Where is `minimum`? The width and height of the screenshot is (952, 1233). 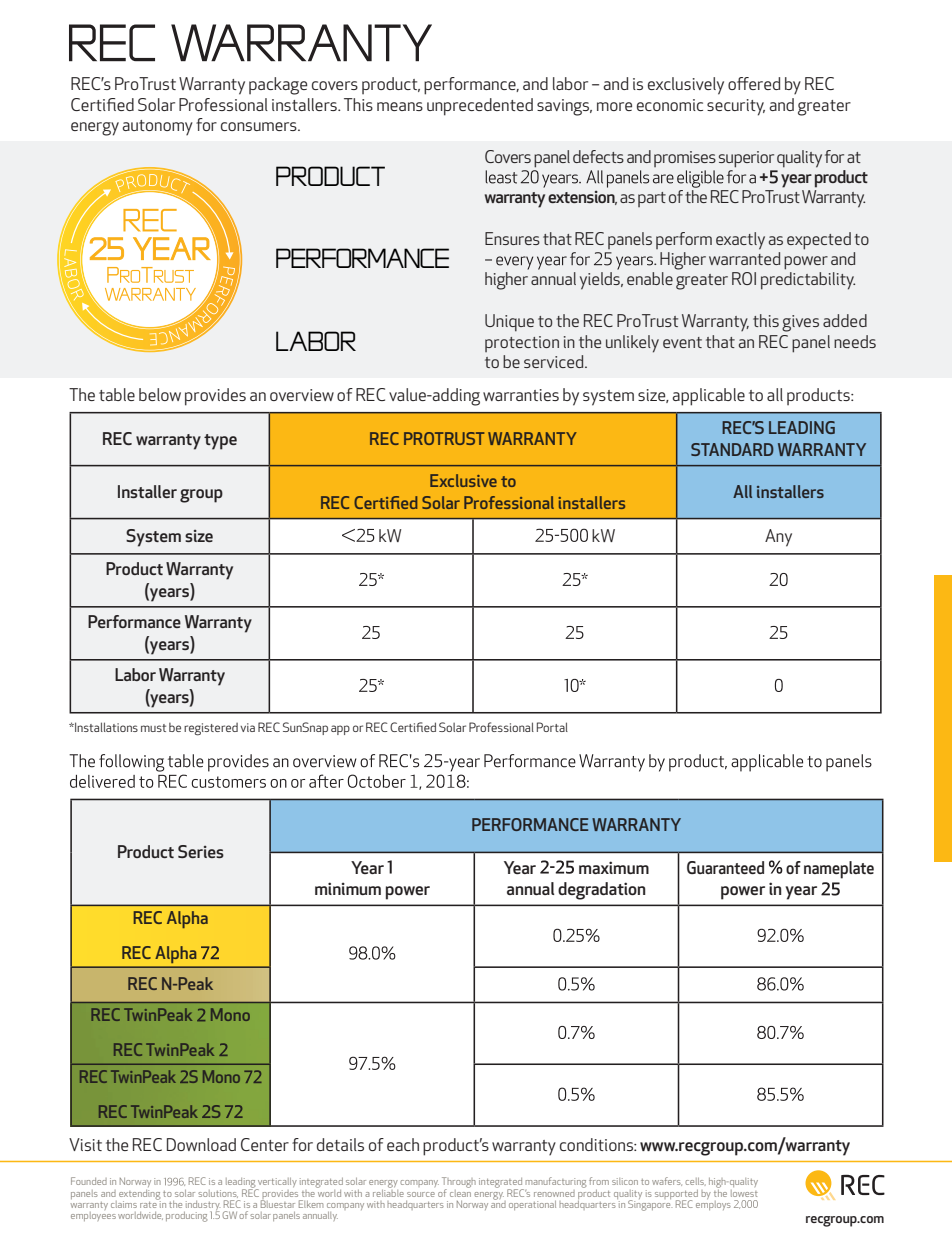 minimum is located at coordinates (348, 888).
